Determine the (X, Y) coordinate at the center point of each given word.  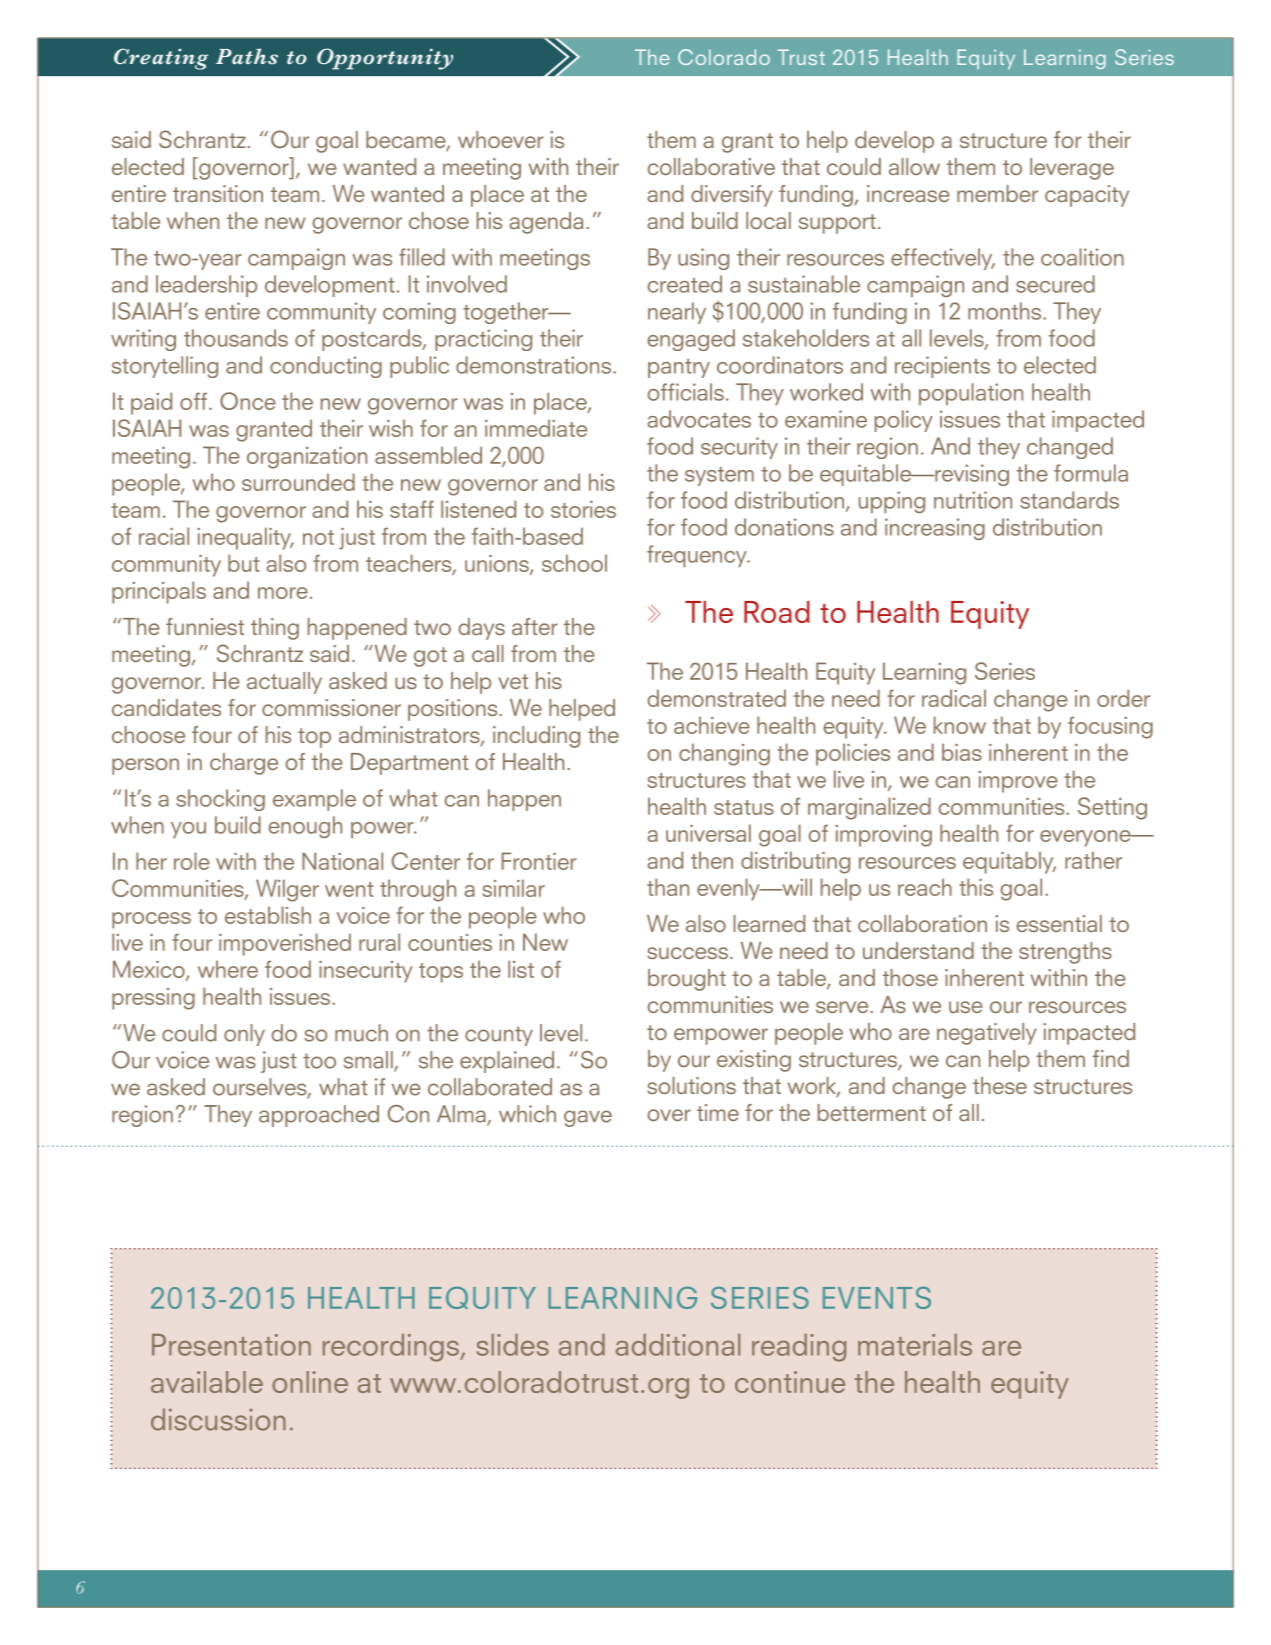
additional (678, 1345)
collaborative (711, 166)
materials (915, 1345)
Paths (247, 56)
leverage (1072, 169)
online (310, 1382)
